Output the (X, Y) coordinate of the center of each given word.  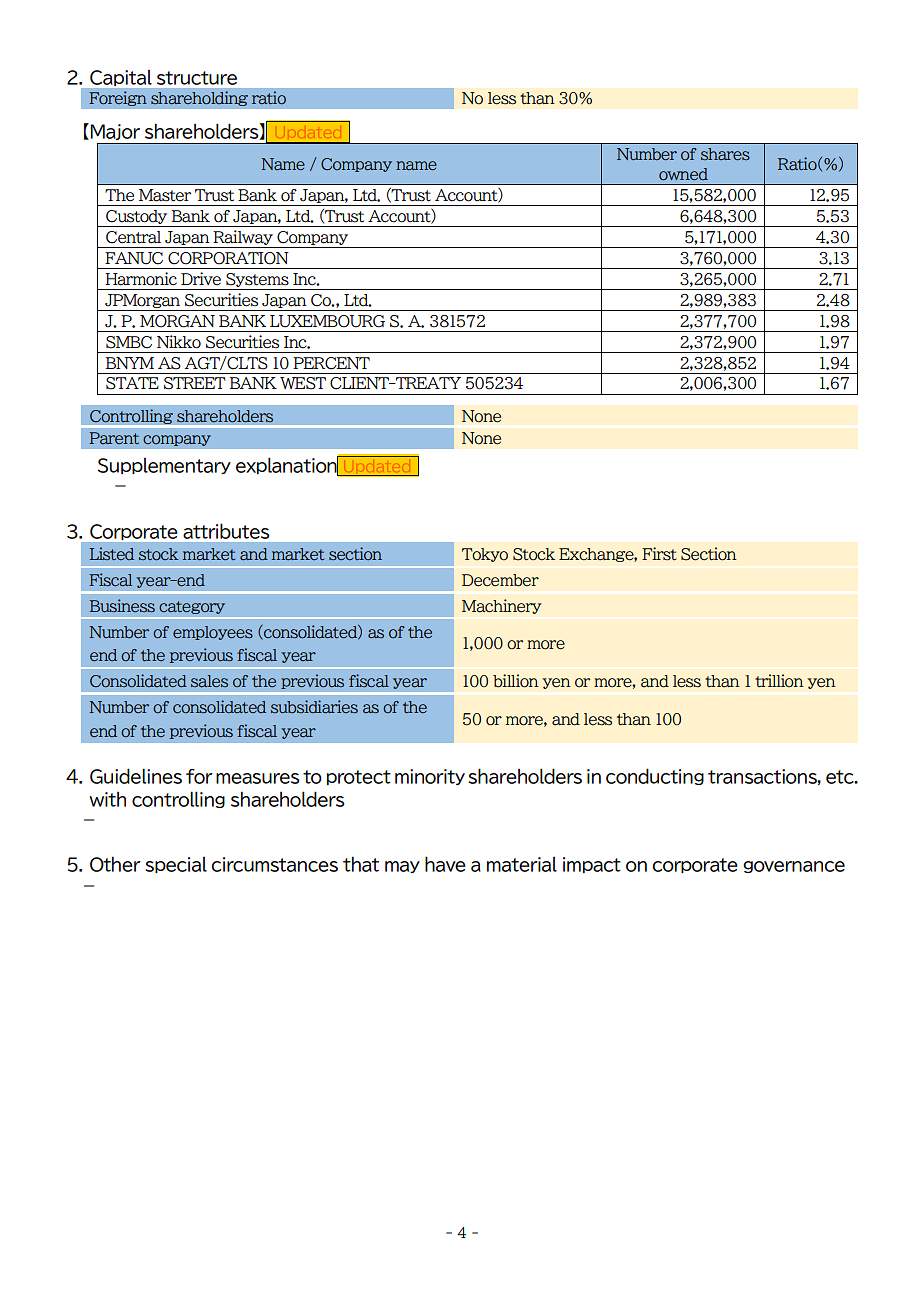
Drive (201, 279)
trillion (779, 681)
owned (683, 174)
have (445, 864)
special (176, 865)
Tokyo (485, 555)
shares (725, 154)
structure (197, 78)
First (659, 554)
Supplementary (164, 466)
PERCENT (331, 363)
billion (516, 681)
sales (209, 681)
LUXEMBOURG (327, 321)
